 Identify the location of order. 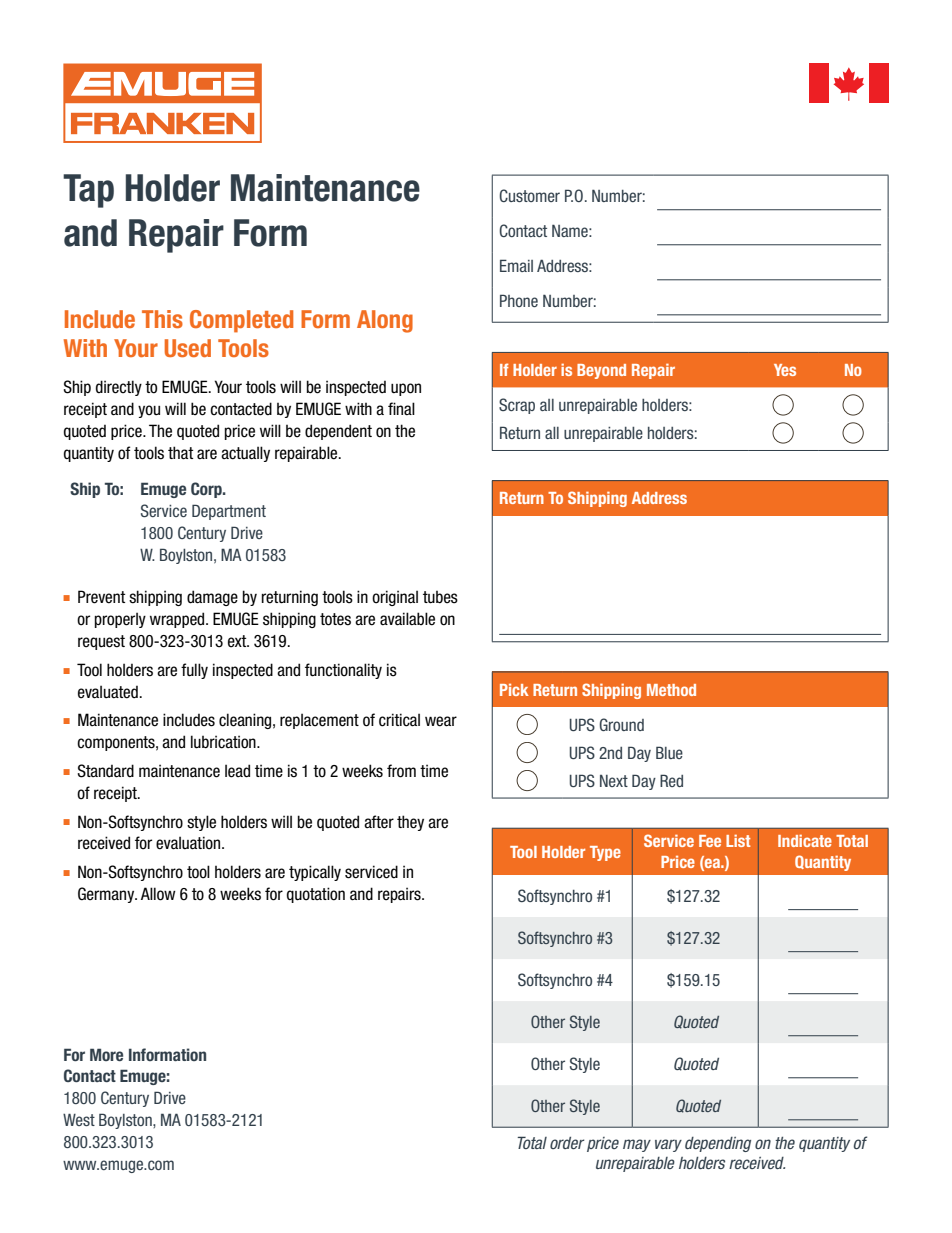
(567, 1143).
